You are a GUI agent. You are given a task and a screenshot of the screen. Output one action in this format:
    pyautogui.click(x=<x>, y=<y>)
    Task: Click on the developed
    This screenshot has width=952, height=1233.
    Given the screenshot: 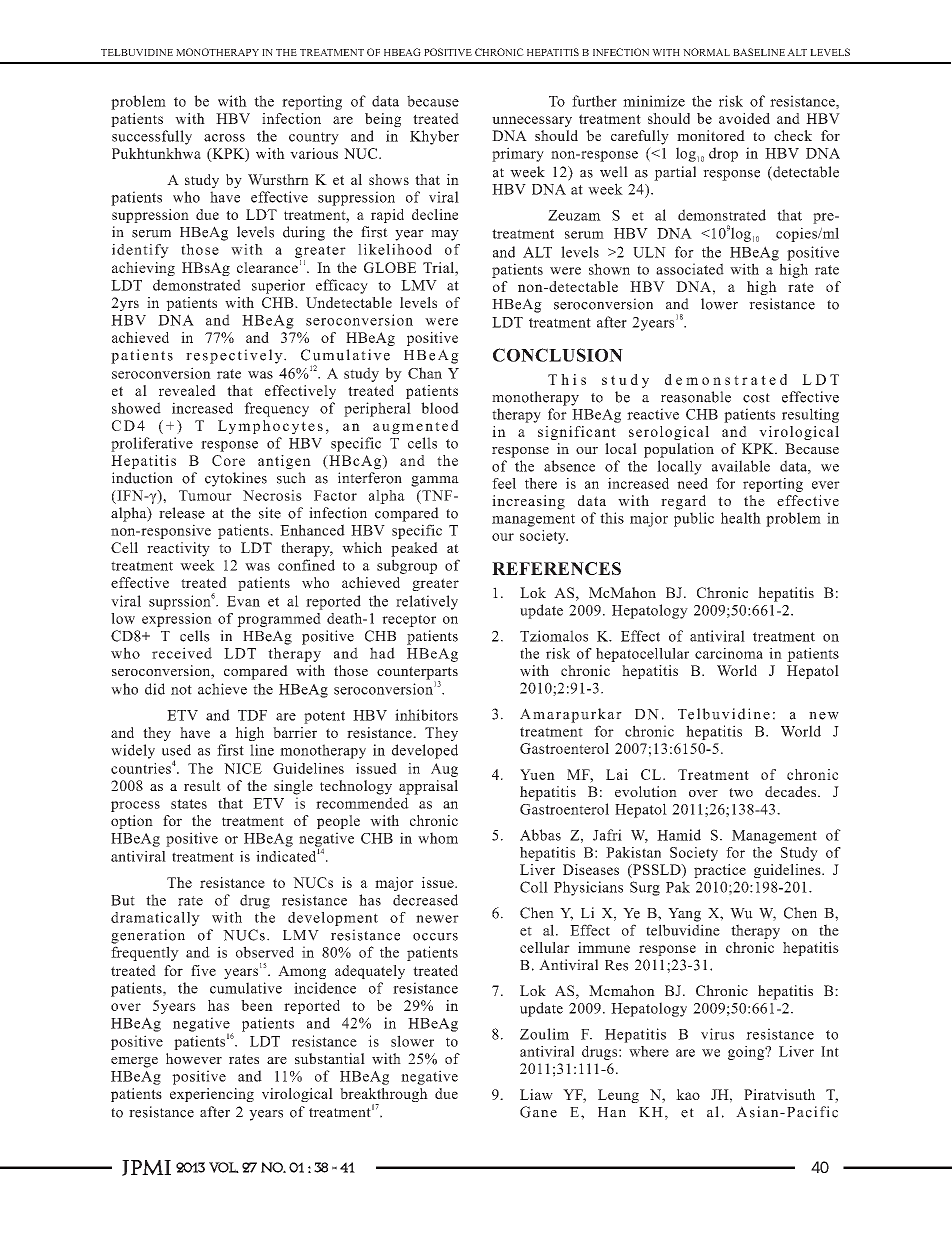 What is the action you would take?
    pyautogui.click(x=425, y=751)
